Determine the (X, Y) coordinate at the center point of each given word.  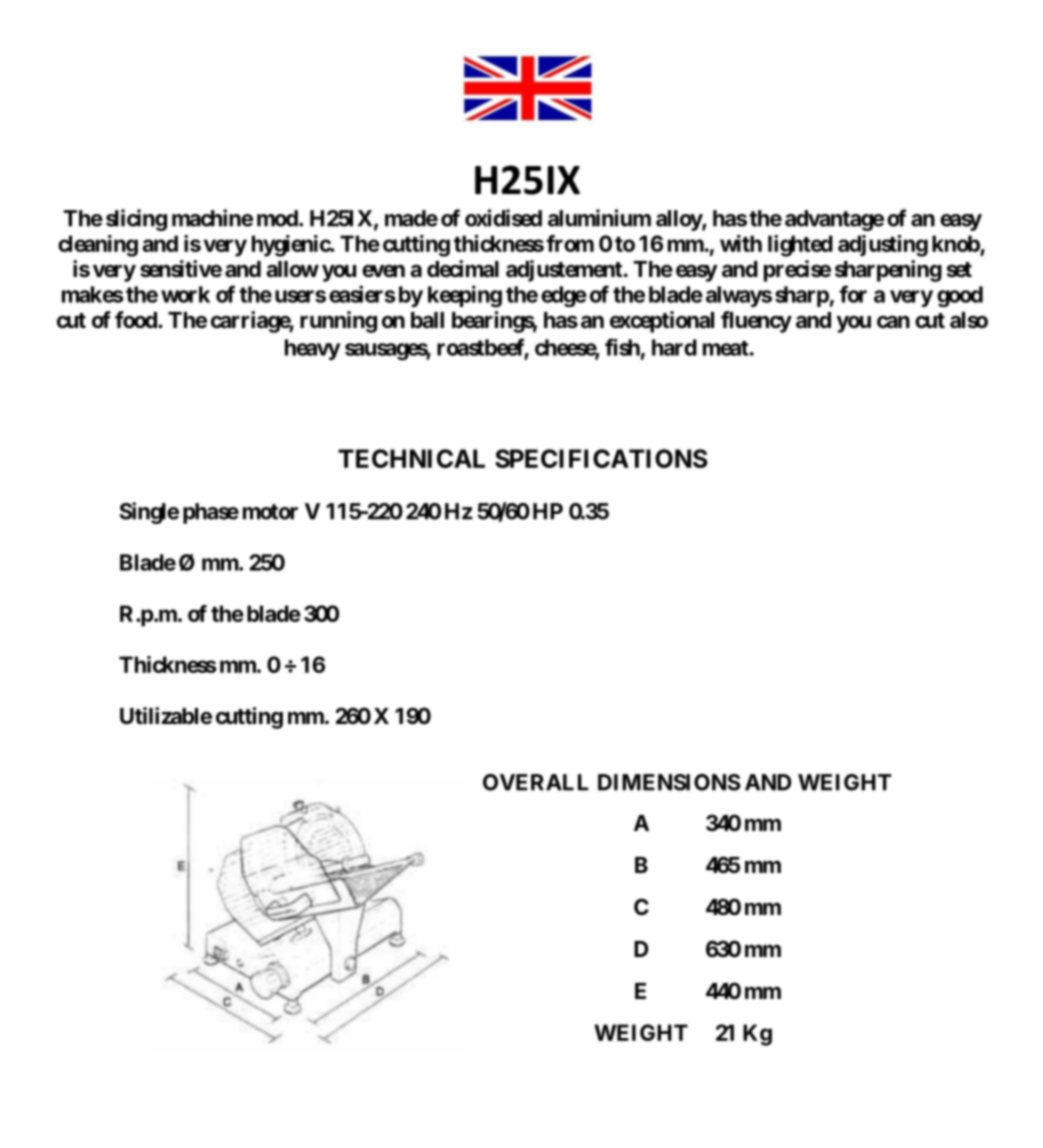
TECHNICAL (411, 458)
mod (278, 218)
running (338, 322)
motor (270, 512)
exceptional (662, 322)
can (893, 322)
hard (674, 347)
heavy (313, 349)
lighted (800, 246)
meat (726, 348)
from (570, 243)
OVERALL (535, 782)
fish (622, 347)
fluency (756, 322)
